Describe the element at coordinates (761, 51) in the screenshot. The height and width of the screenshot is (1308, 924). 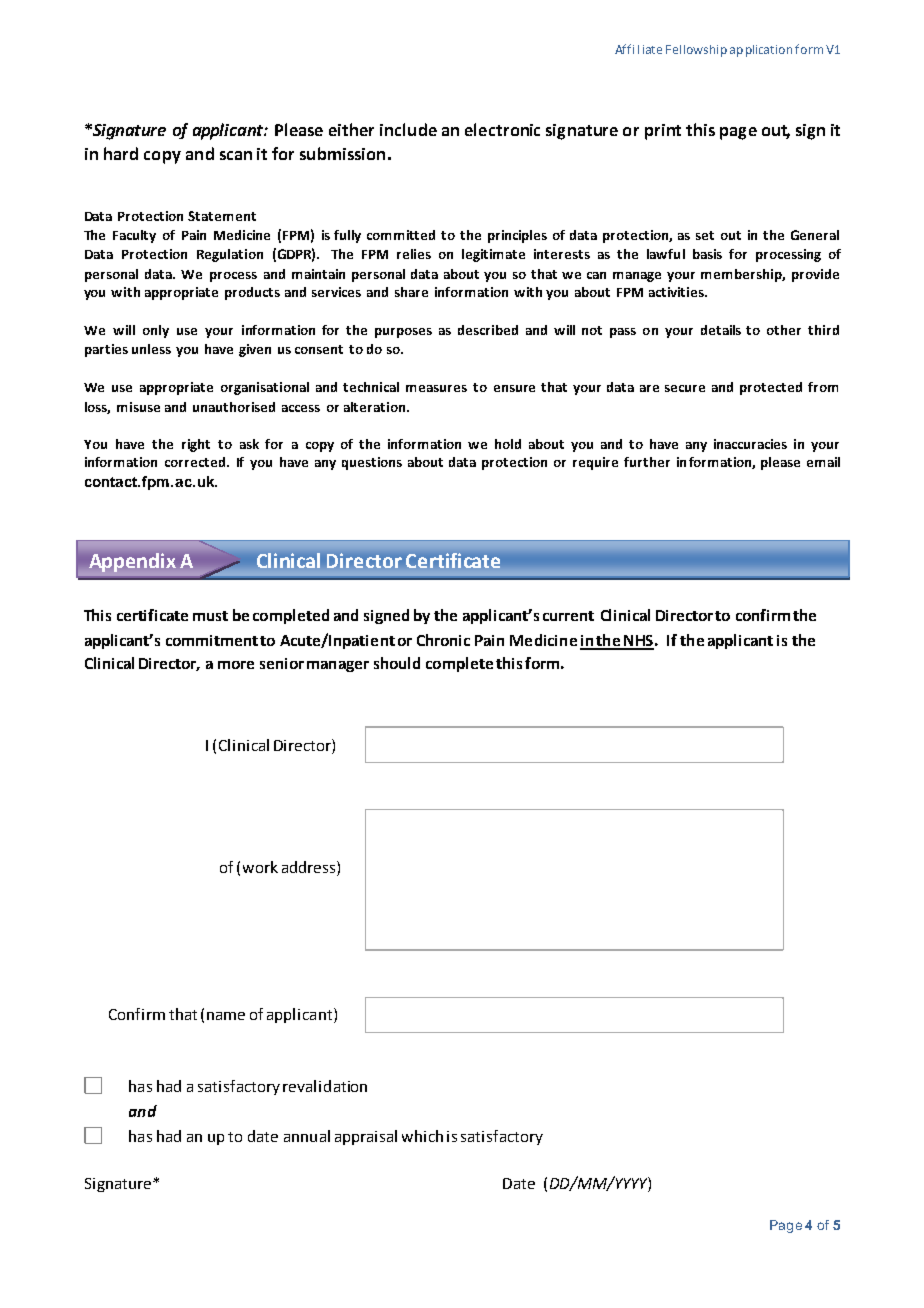
I see `application` at that location.
